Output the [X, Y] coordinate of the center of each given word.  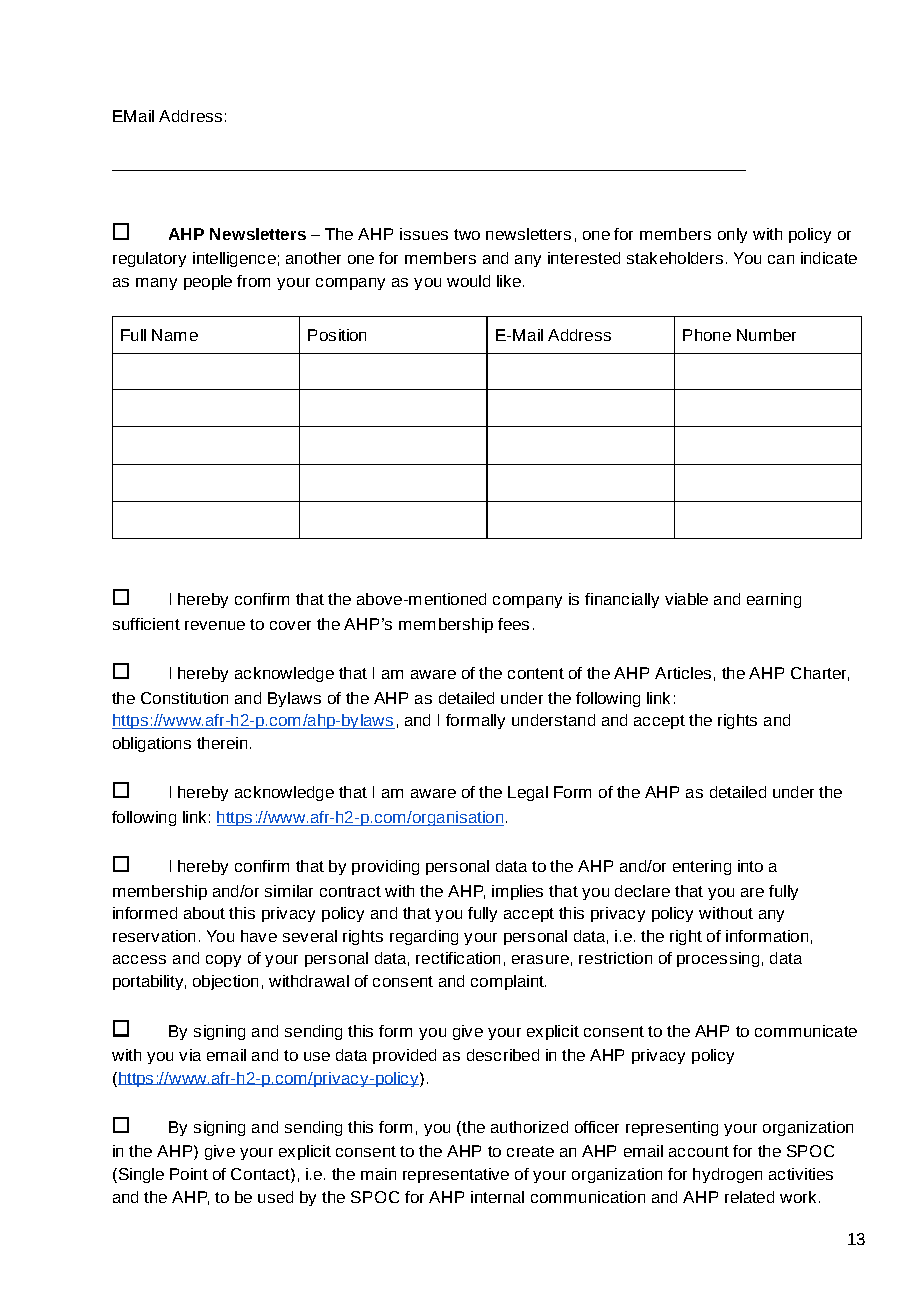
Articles [683, 673]
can [781, 259]
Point [189, 1174]
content [536, 673]
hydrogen [727, 1175]
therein [222, 743]
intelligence [234, 259]
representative [456, 1175]
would [468, 281]
